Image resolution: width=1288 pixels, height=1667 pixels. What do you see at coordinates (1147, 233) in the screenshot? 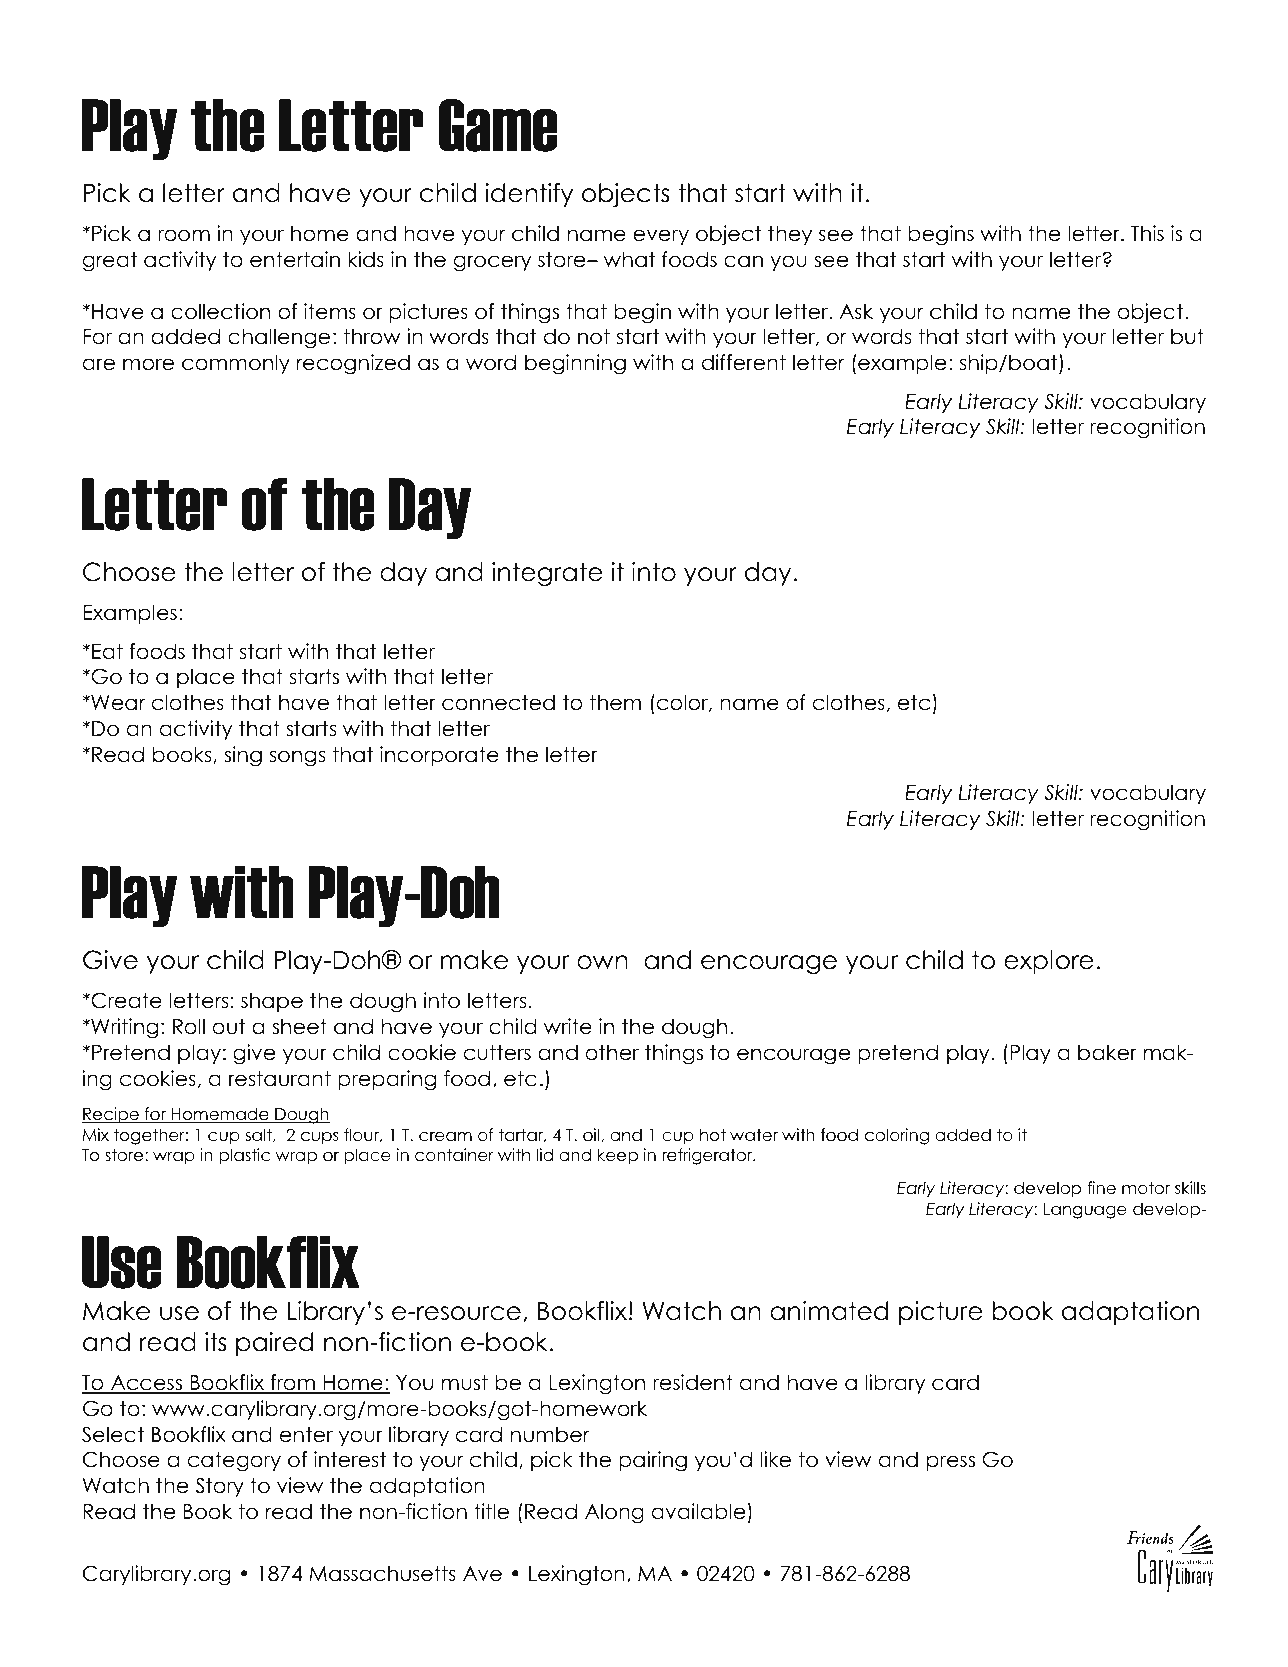
I see `This` at bounding box center [1147, 233].
